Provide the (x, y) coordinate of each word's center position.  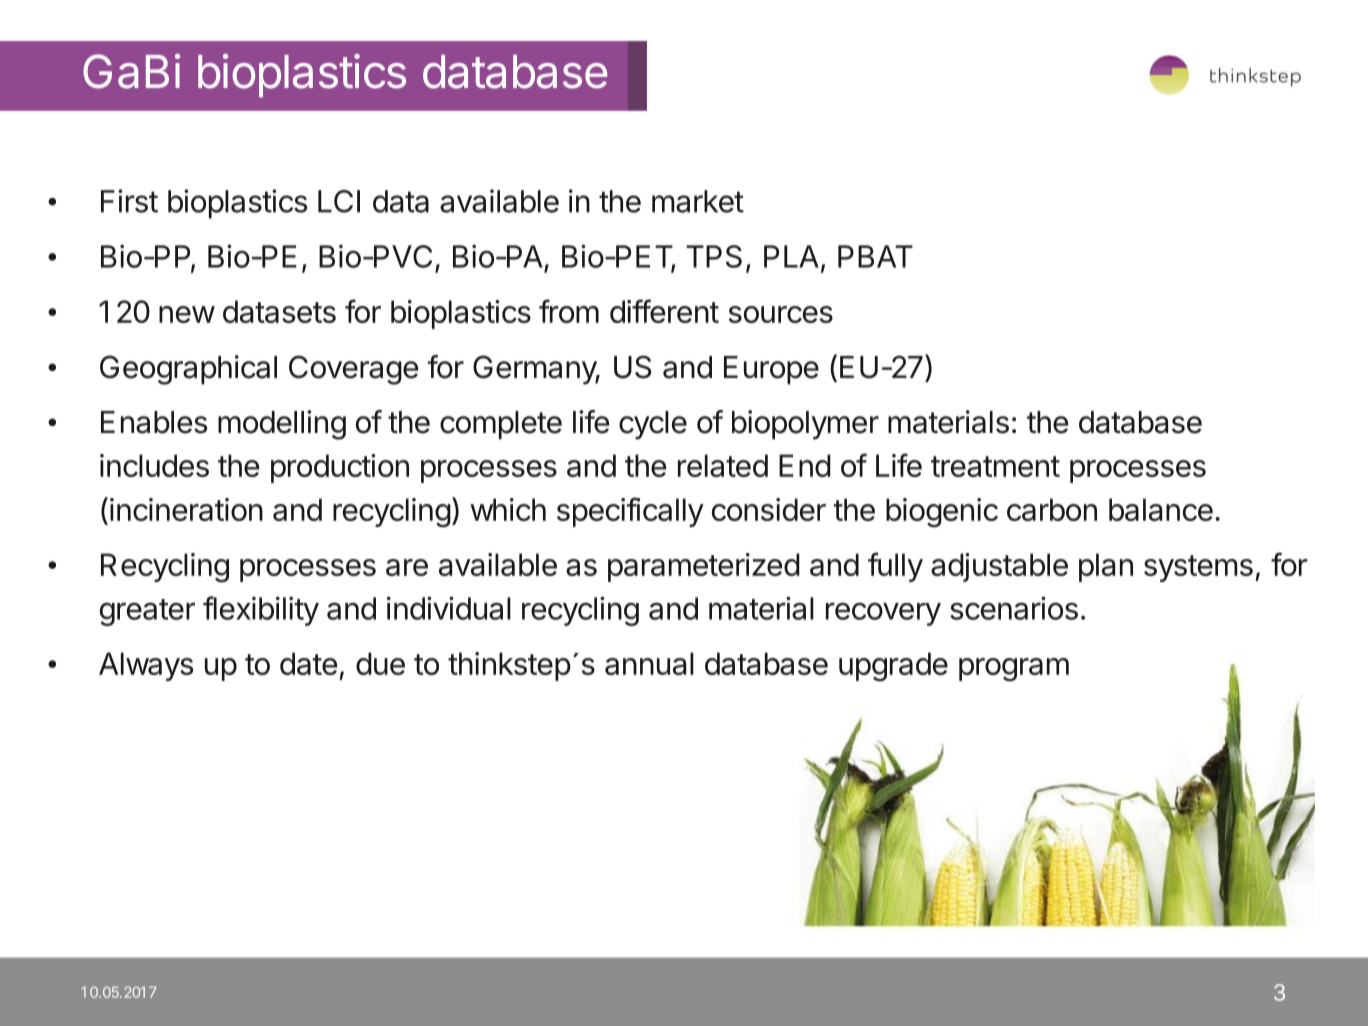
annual (649, 663)
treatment (995, 466)
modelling (282, 425)
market (698, 201)
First (129, 201)
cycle (653, 425)
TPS (714, 256)
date (308, 663)
